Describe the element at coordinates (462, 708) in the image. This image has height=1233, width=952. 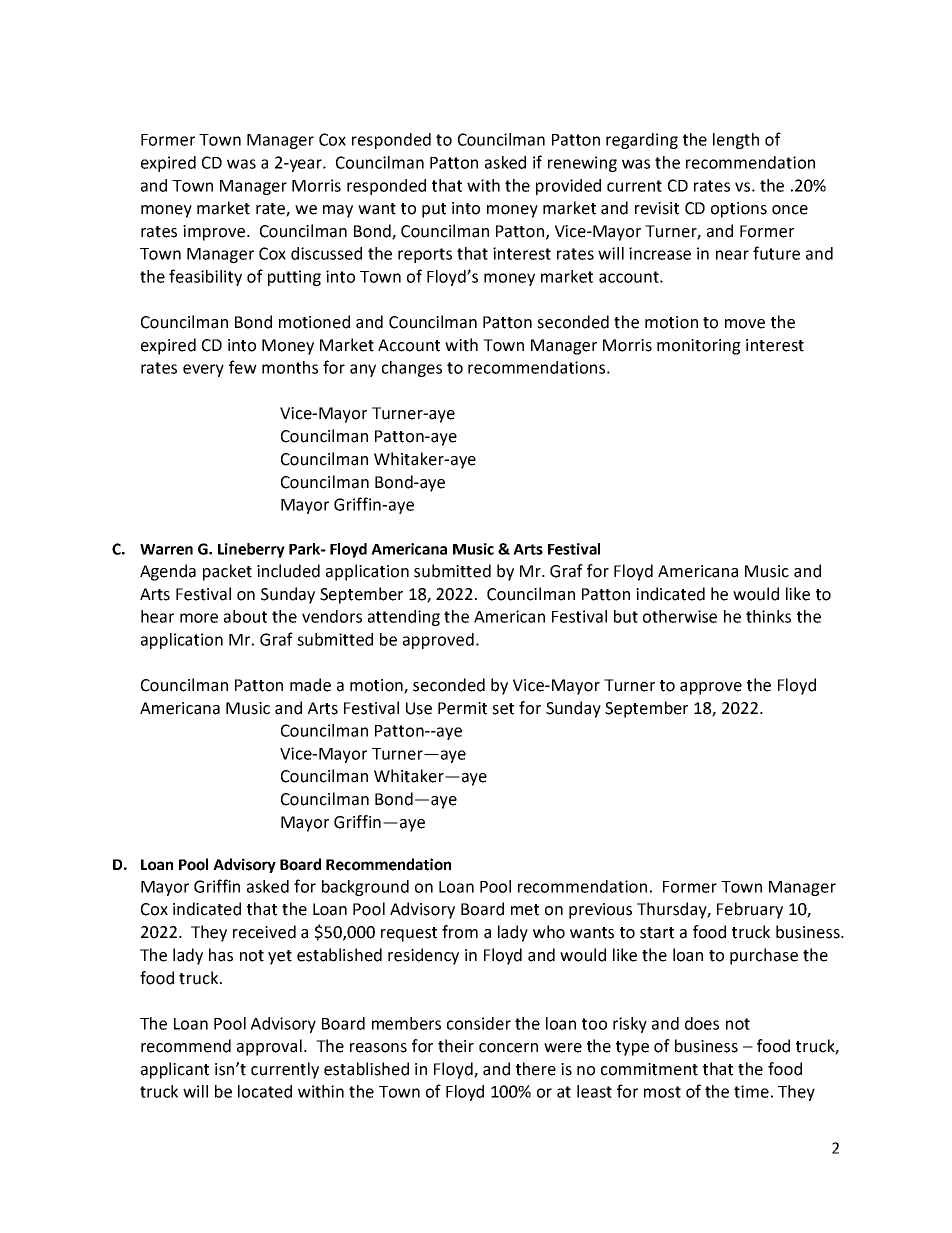
I see `Permit` at that location.
